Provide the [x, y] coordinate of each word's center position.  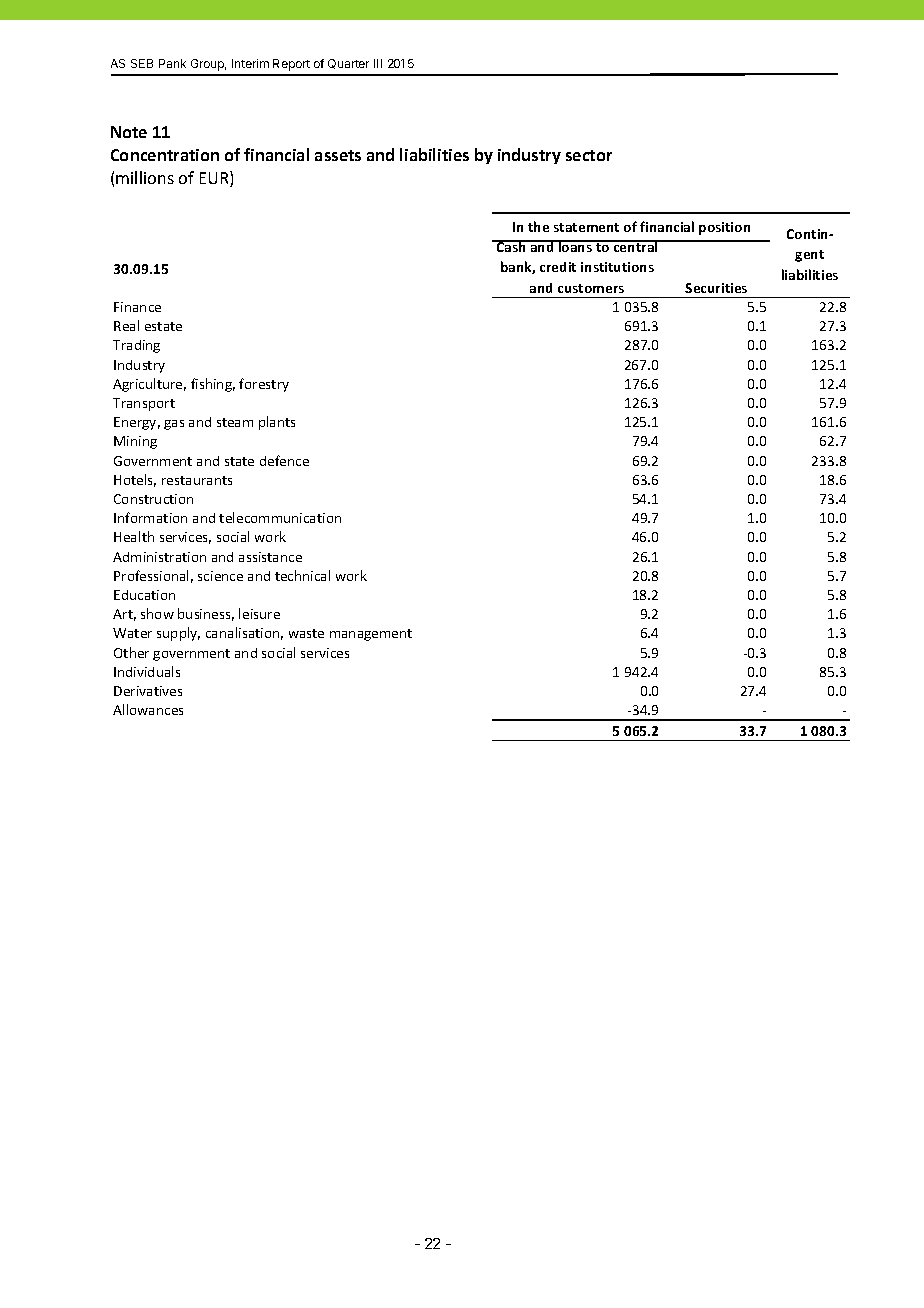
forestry [264, 385]
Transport [144, 404]
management [371, 635]
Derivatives [148, 691]
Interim [250, 63]
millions [145, 177]
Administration [159, 557]
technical [302, 575]
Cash [511, 246]
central [635, 246]
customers [591, 288]
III [378, 63]
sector [589, 155]
